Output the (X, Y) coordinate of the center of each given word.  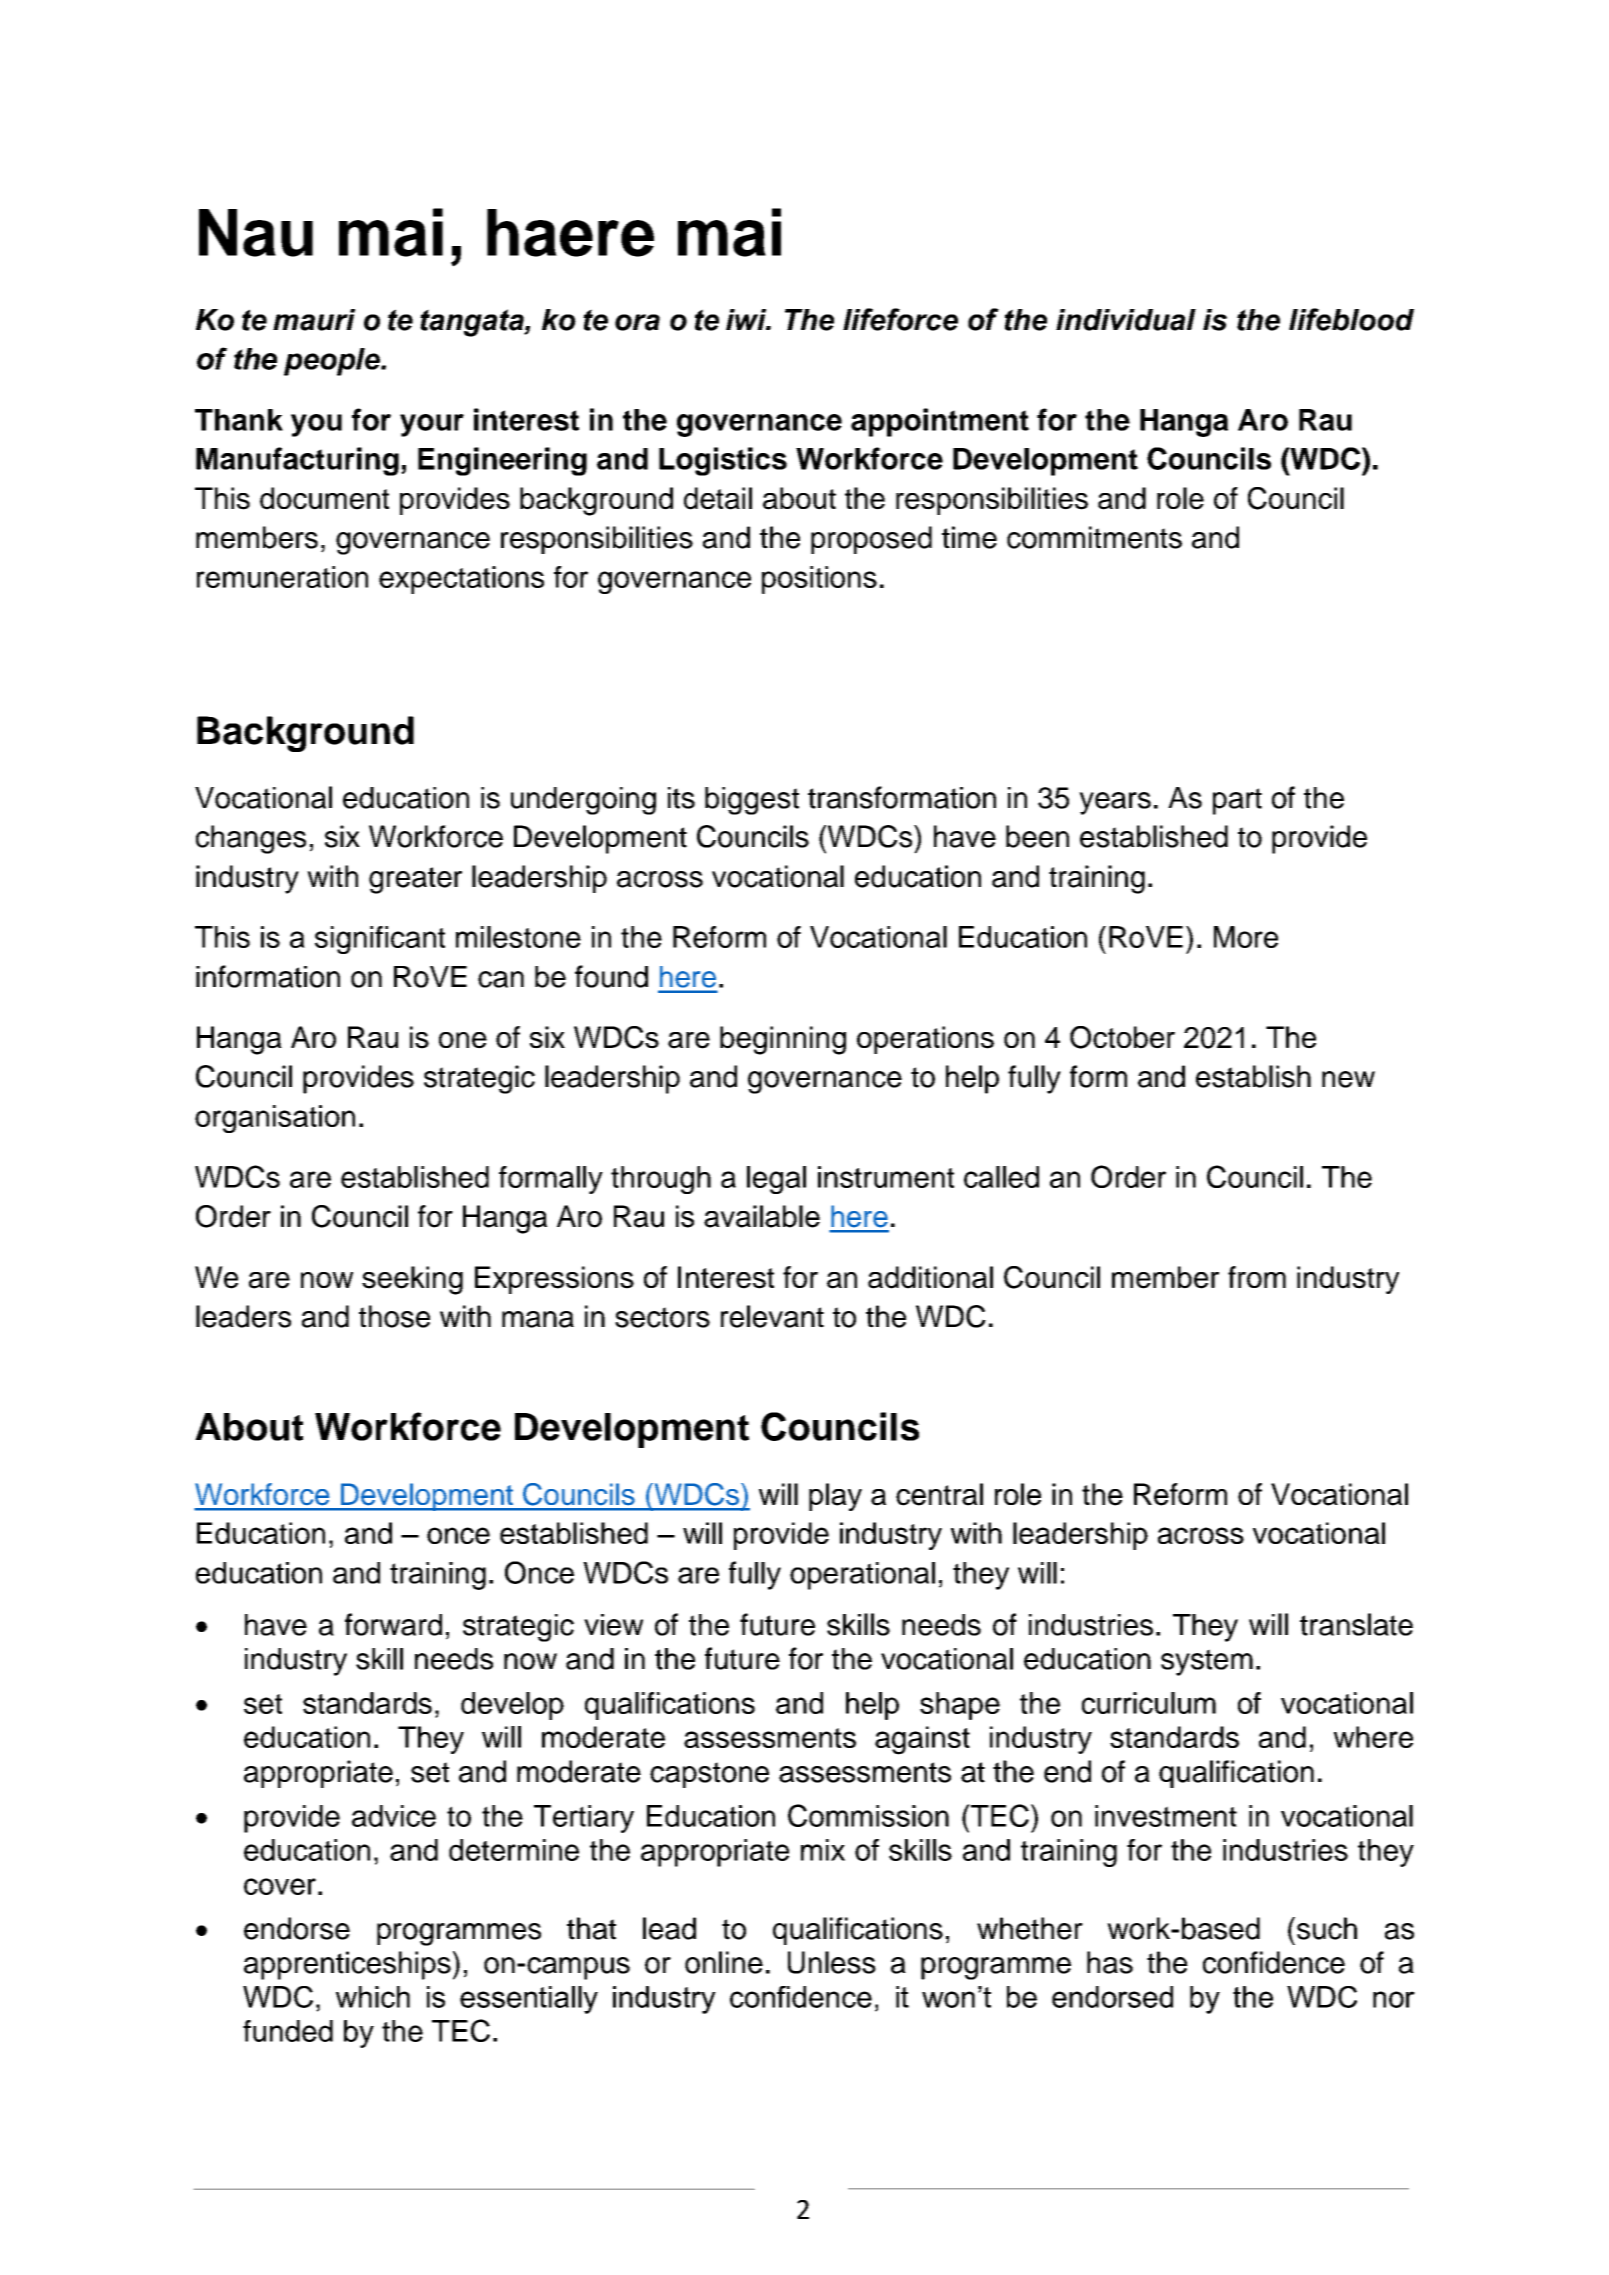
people (333, 362)
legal (776, 1180)
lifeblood (1351, 319)
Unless (832, 1962)
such (1327, 1928)
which (373, 1997)
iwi (747, 319)
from (1257, 1277)
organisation (275, 1119)
